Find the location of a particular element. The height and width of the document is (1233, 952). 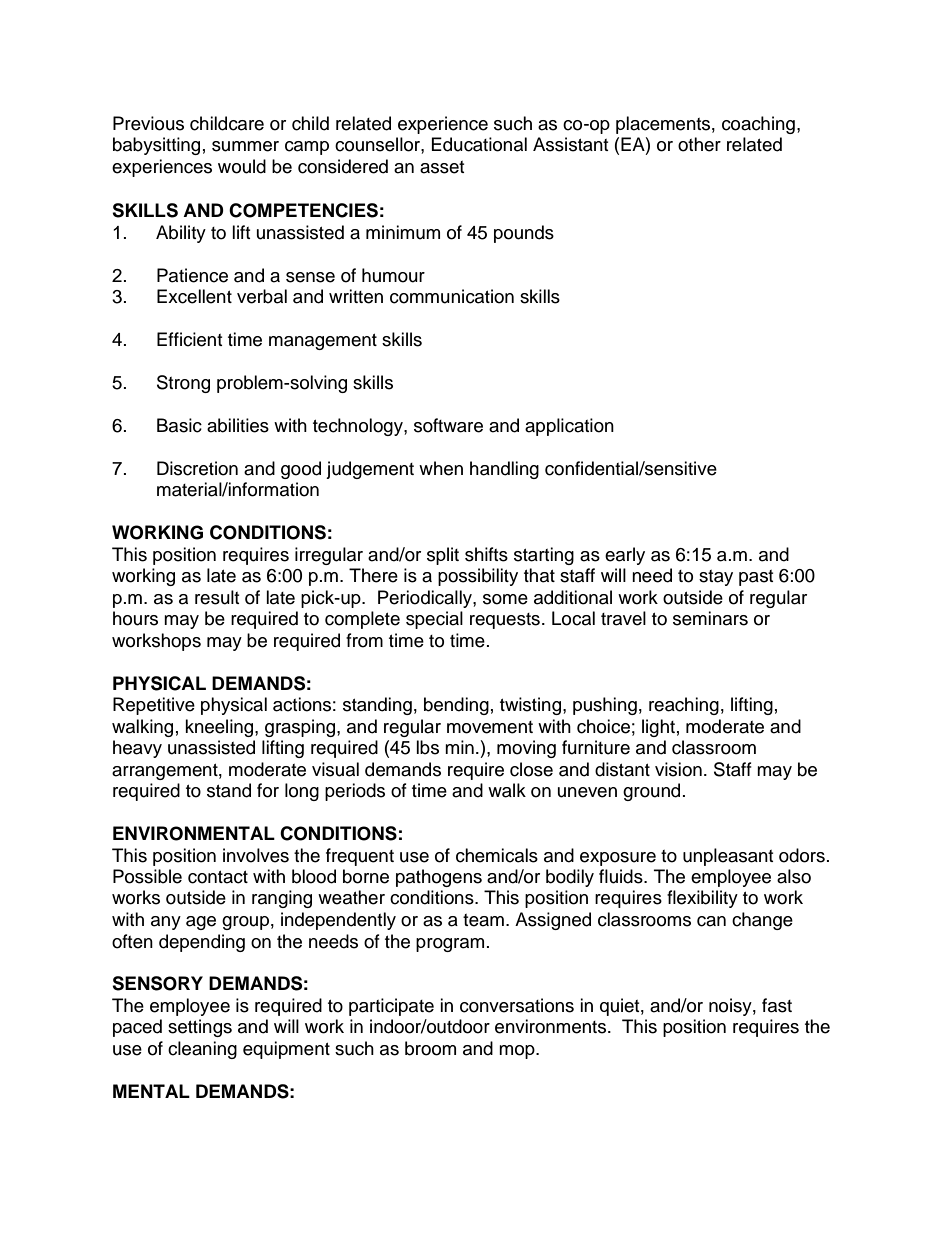

settings is located at coordinates (200, 1028).
